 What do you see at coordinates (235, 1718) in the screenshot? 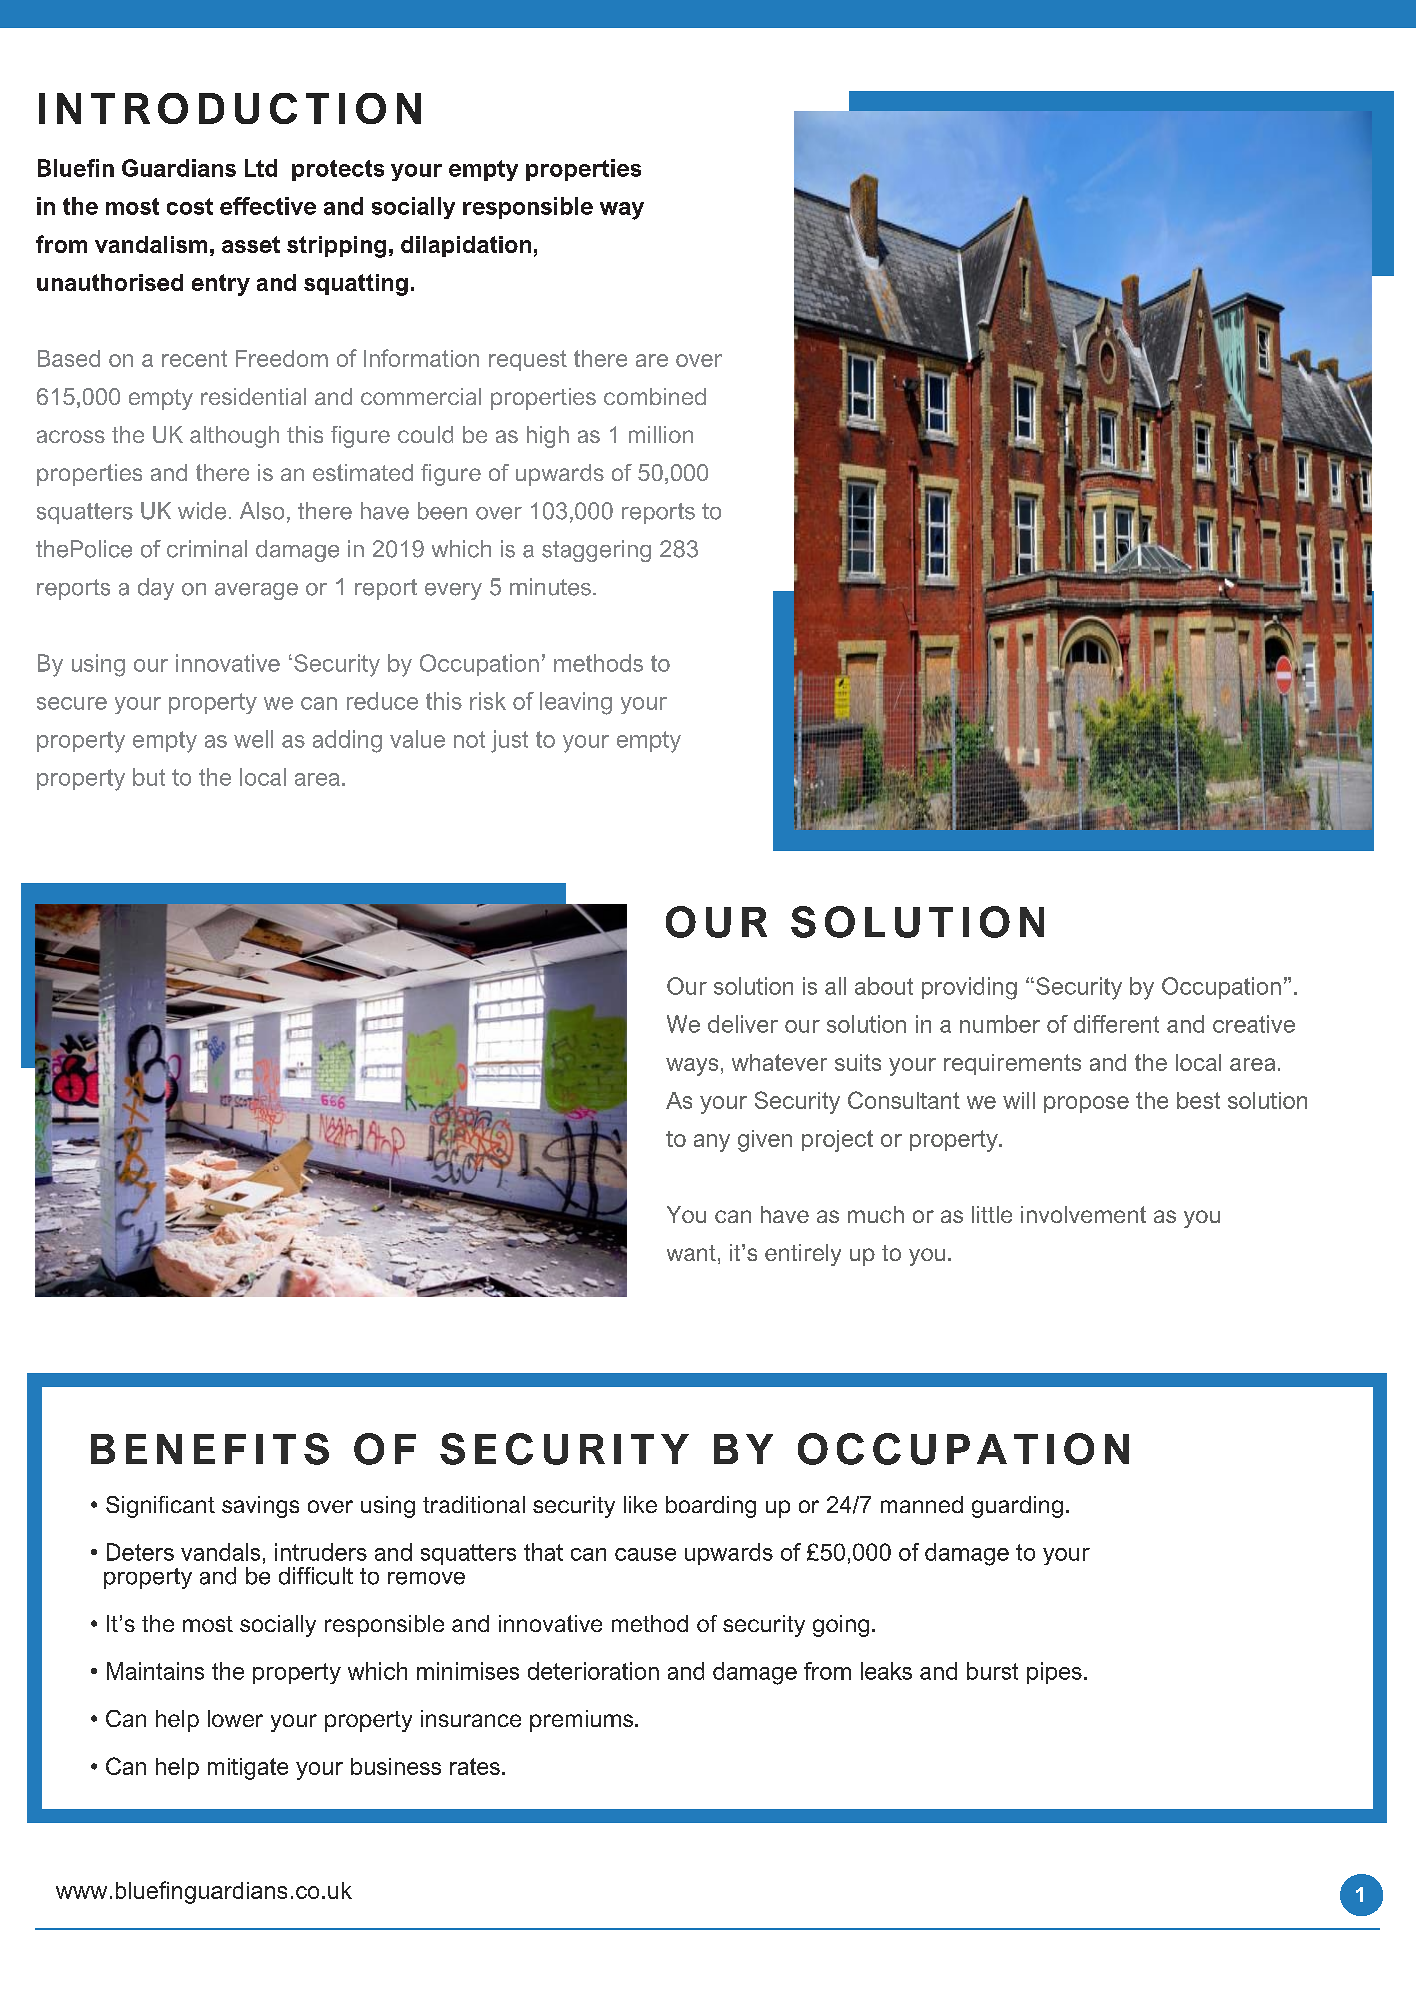
I see `lower` at bounding box center [235, 1718].
